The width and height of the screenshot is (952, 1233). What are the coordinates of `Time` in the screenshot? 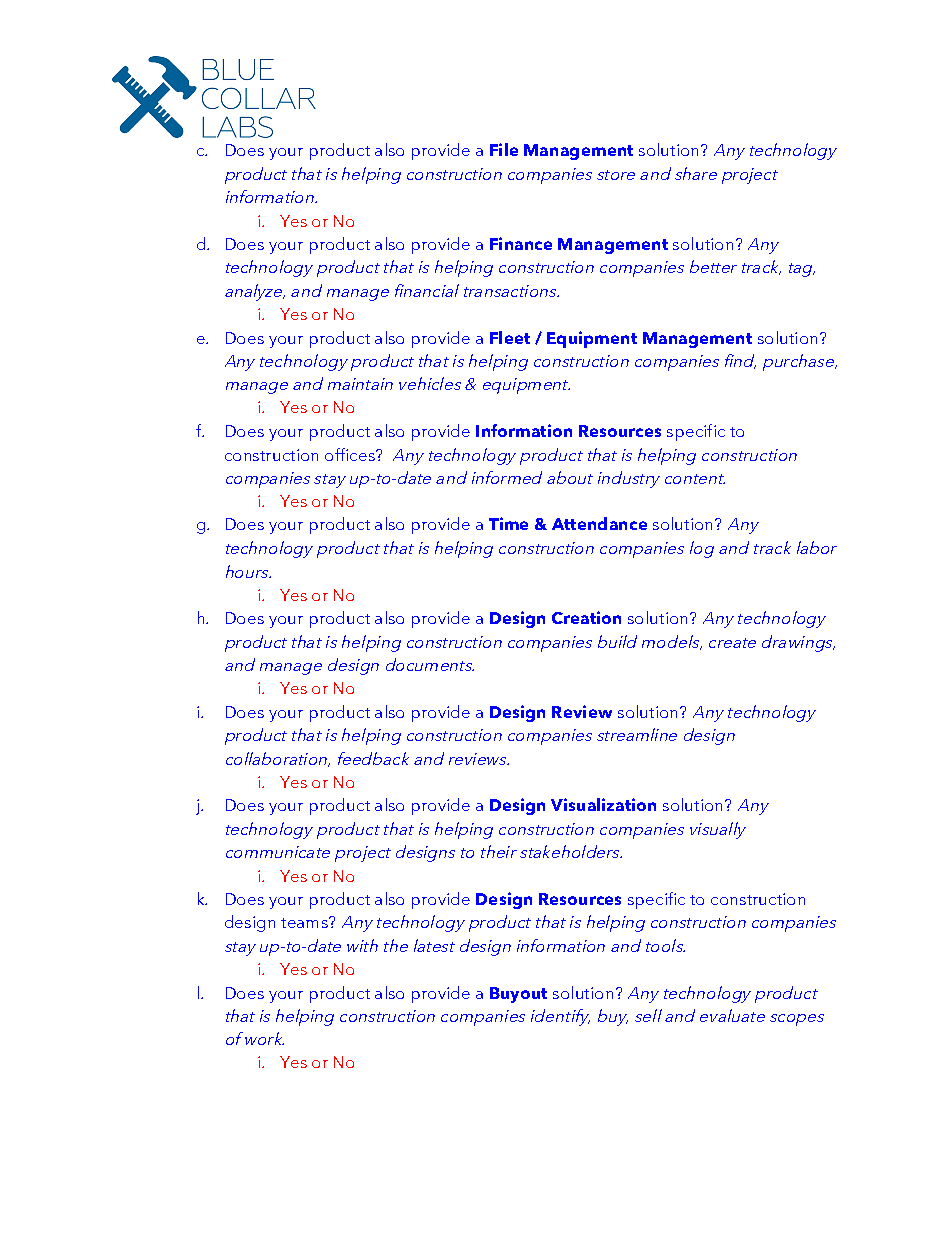 It's located at (508, 523).
